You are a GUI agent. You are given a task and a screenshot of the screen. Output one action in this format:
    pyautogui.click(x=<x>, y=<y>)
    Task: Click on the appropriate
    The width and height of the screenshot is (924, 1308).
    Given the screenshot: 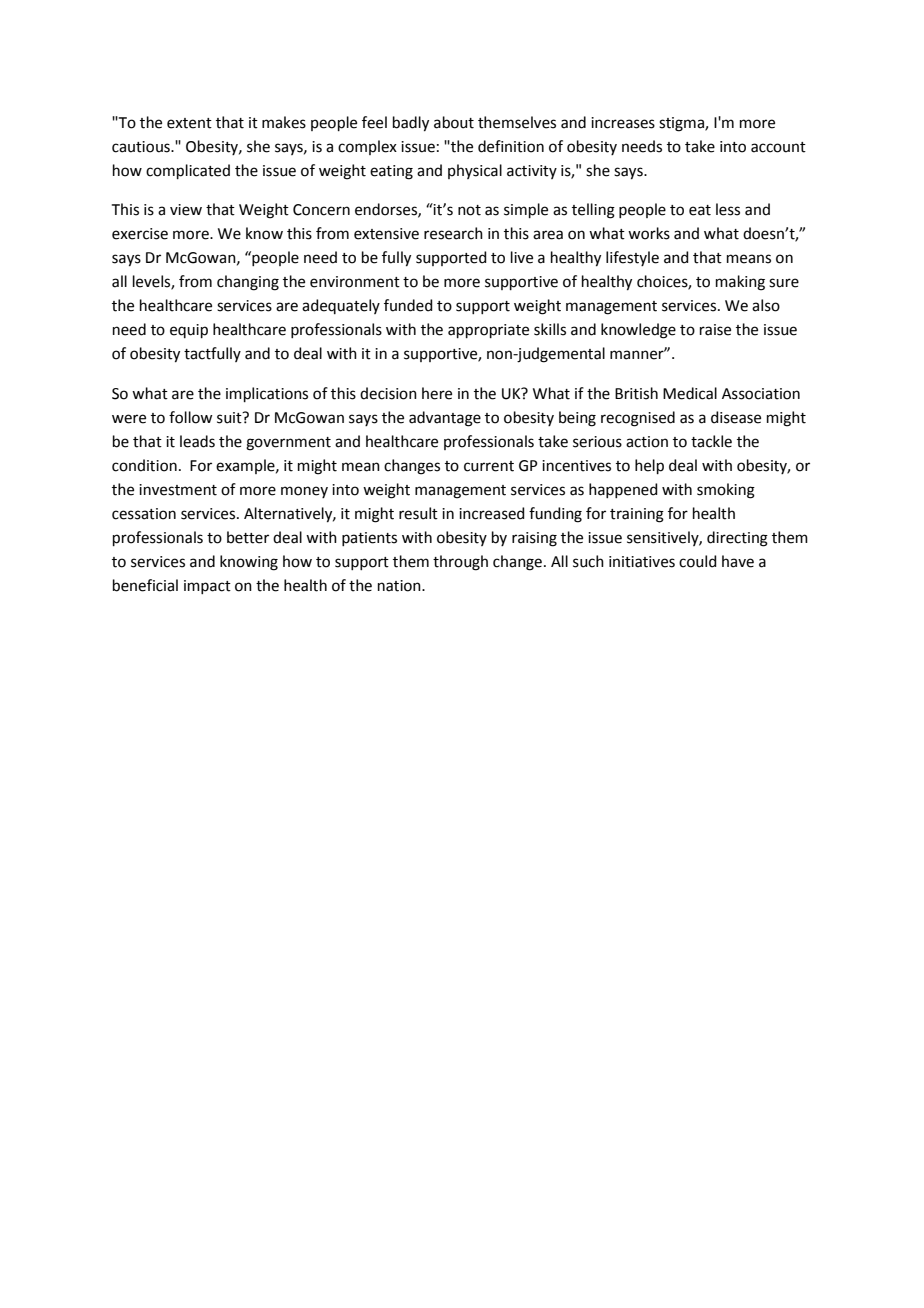 What is the action you would take?
    pyautogui.click(x=488, y=331)
